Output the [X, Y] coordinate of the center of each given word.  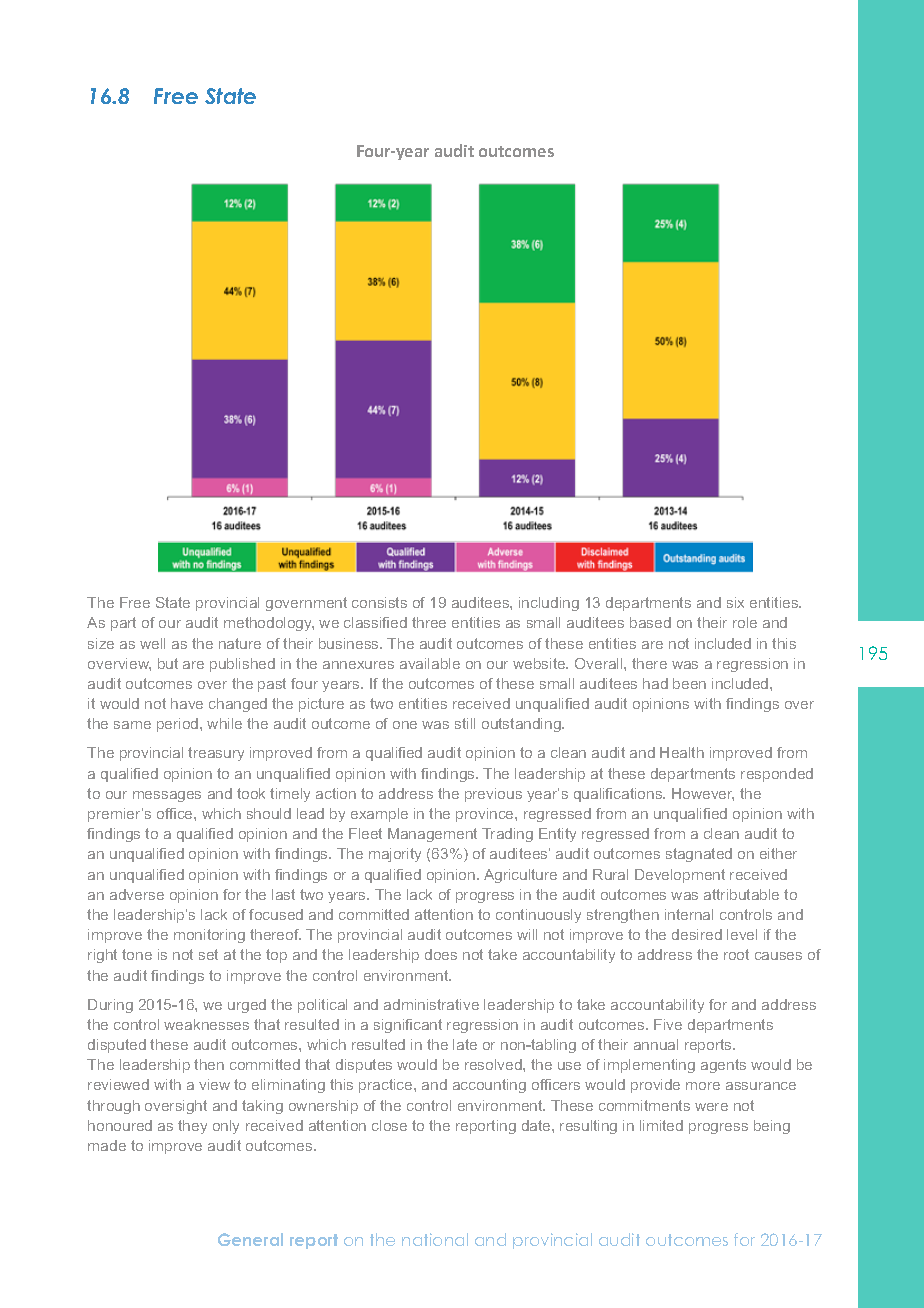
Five [668, 1024]
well [152, 643]
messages [167, 796]
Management [432, 835]
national [435, 1239]
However [703, 794]
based [650, 622]
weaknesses [206, 1024]
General [250, 1239]
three [429, 622]
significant [408, 1026]
